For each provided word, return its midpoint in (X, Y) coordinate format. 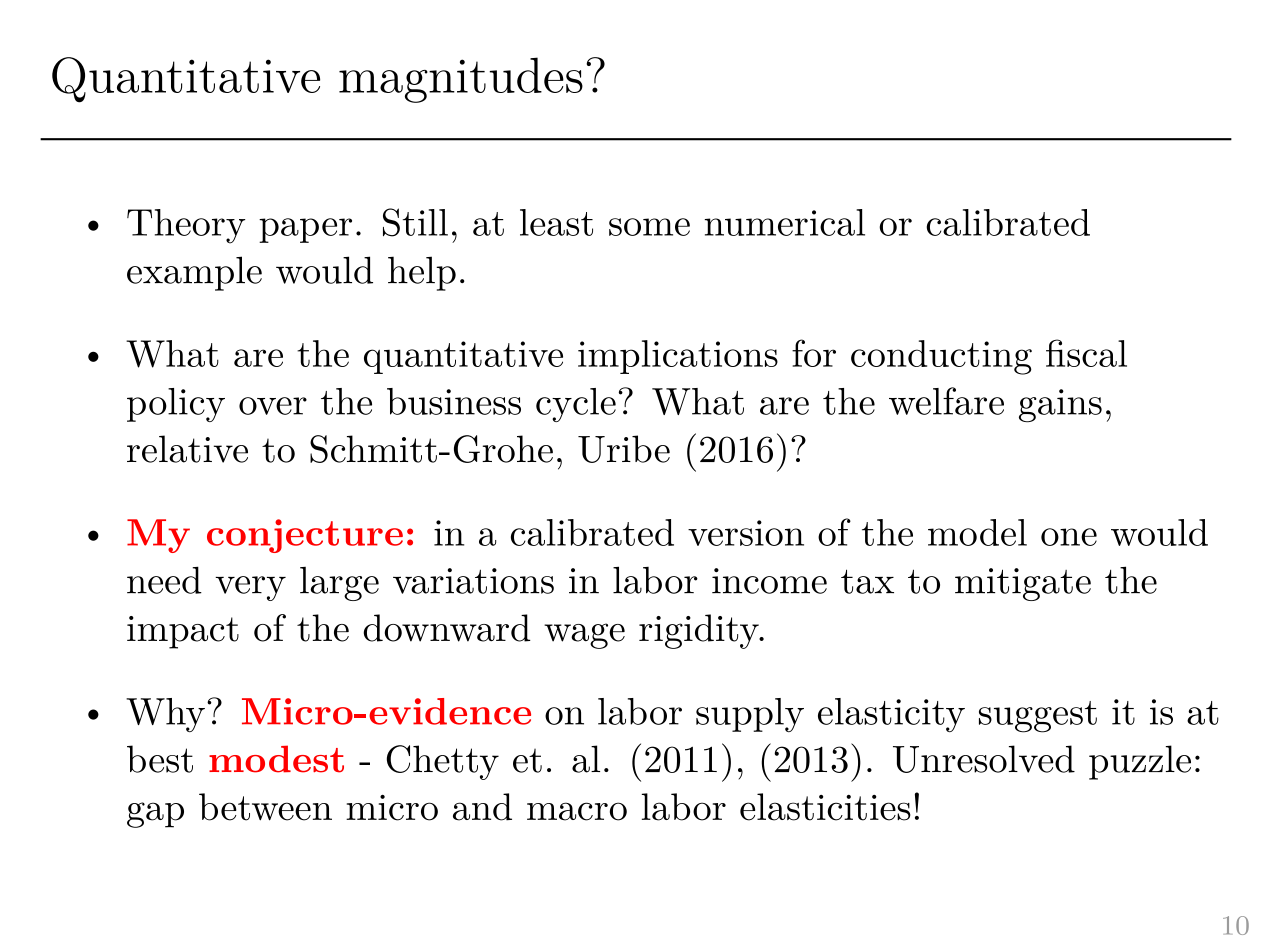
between (265, 807)
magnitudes (461, 80)
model (977, 532)
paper (305, 230)
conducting (941, 357)
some (649, 227)
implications (678, 357)
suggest (1038, 717)
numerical (785, 222)
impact (183, 632)
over (273, 406)
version (746, 533)
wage (584, 636)
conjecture (305, 536)
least (556, 222)
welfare (946, 401)
